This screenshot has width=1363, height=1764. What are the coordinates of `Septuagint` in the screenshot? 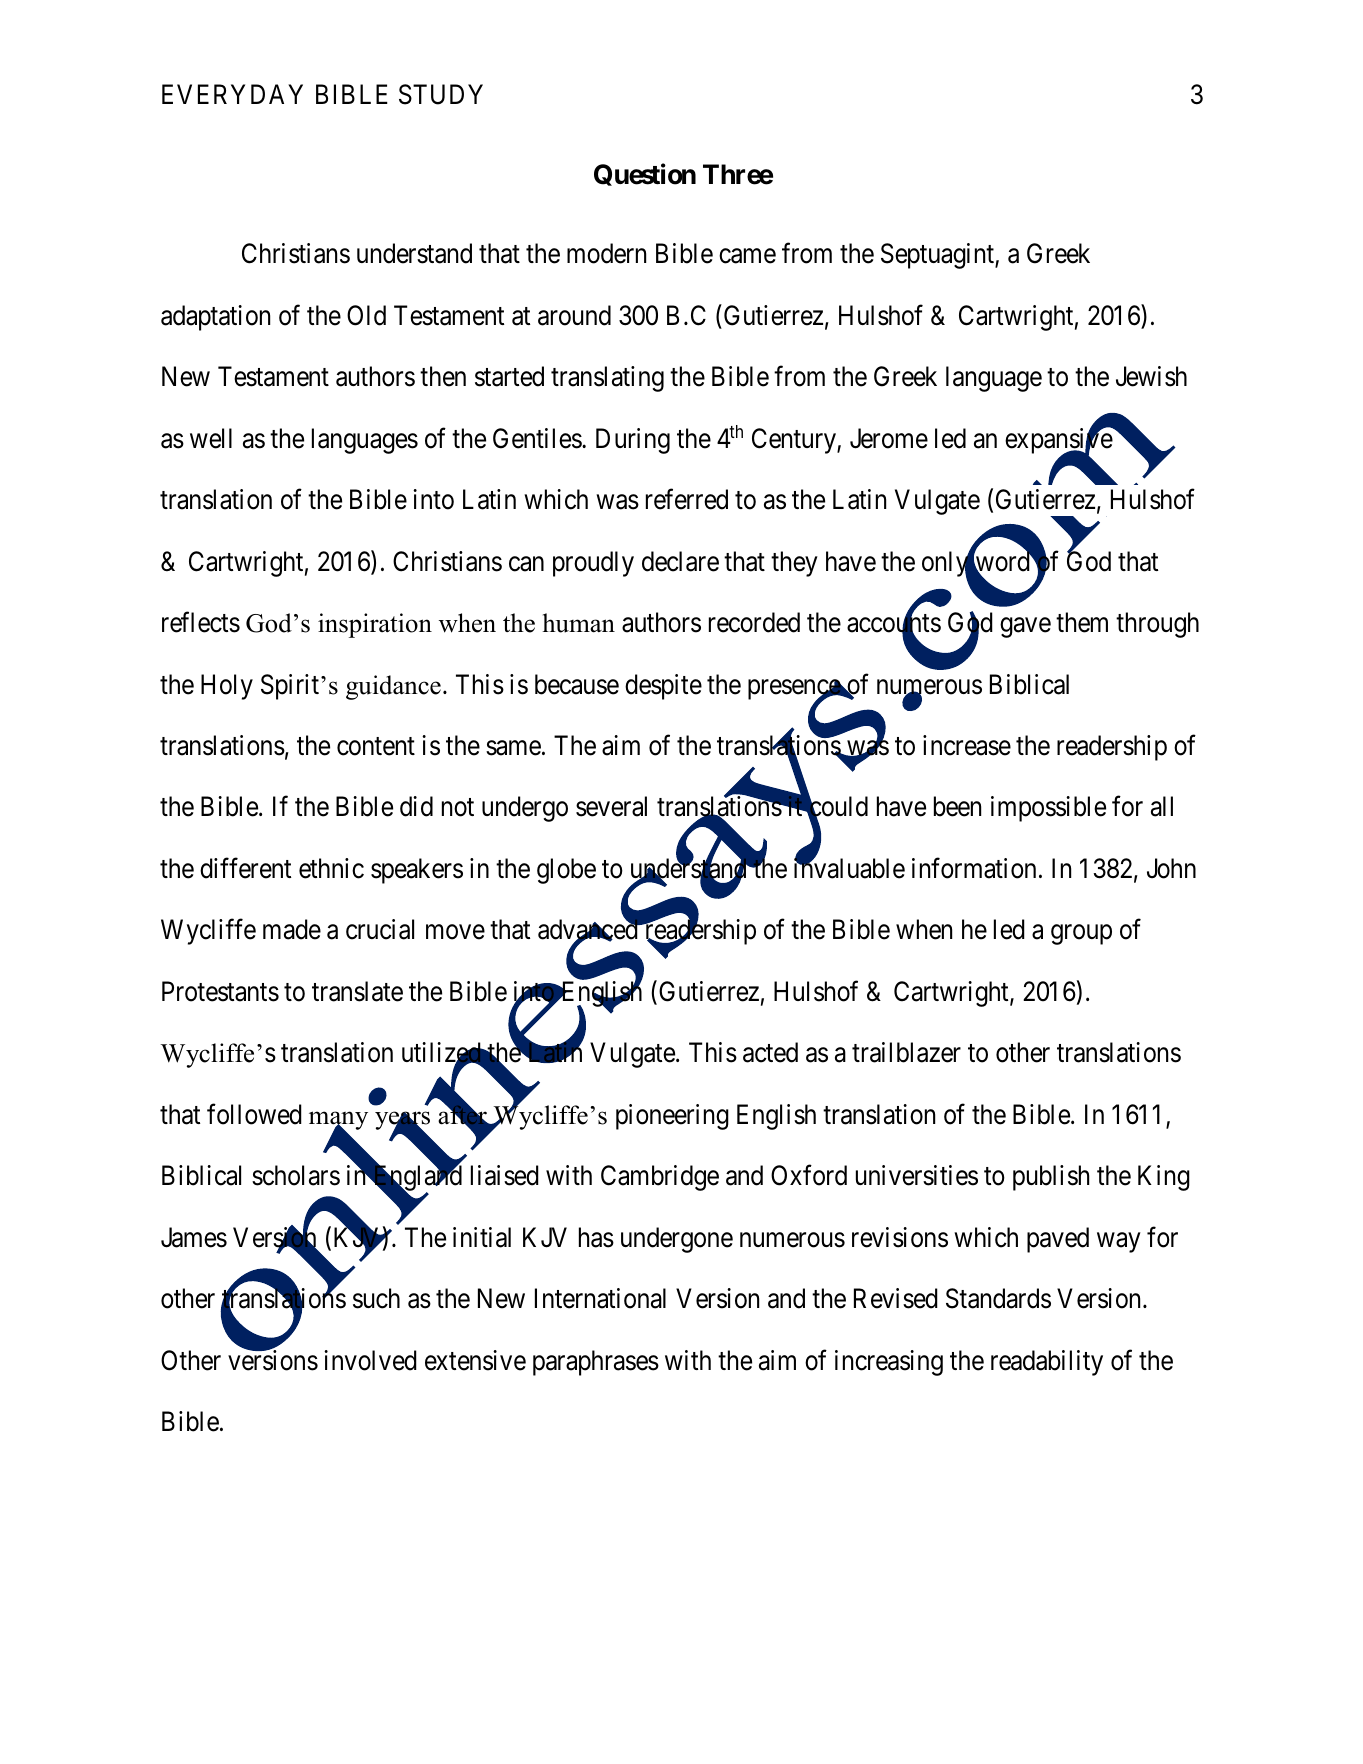 It's located at (938, 256).
